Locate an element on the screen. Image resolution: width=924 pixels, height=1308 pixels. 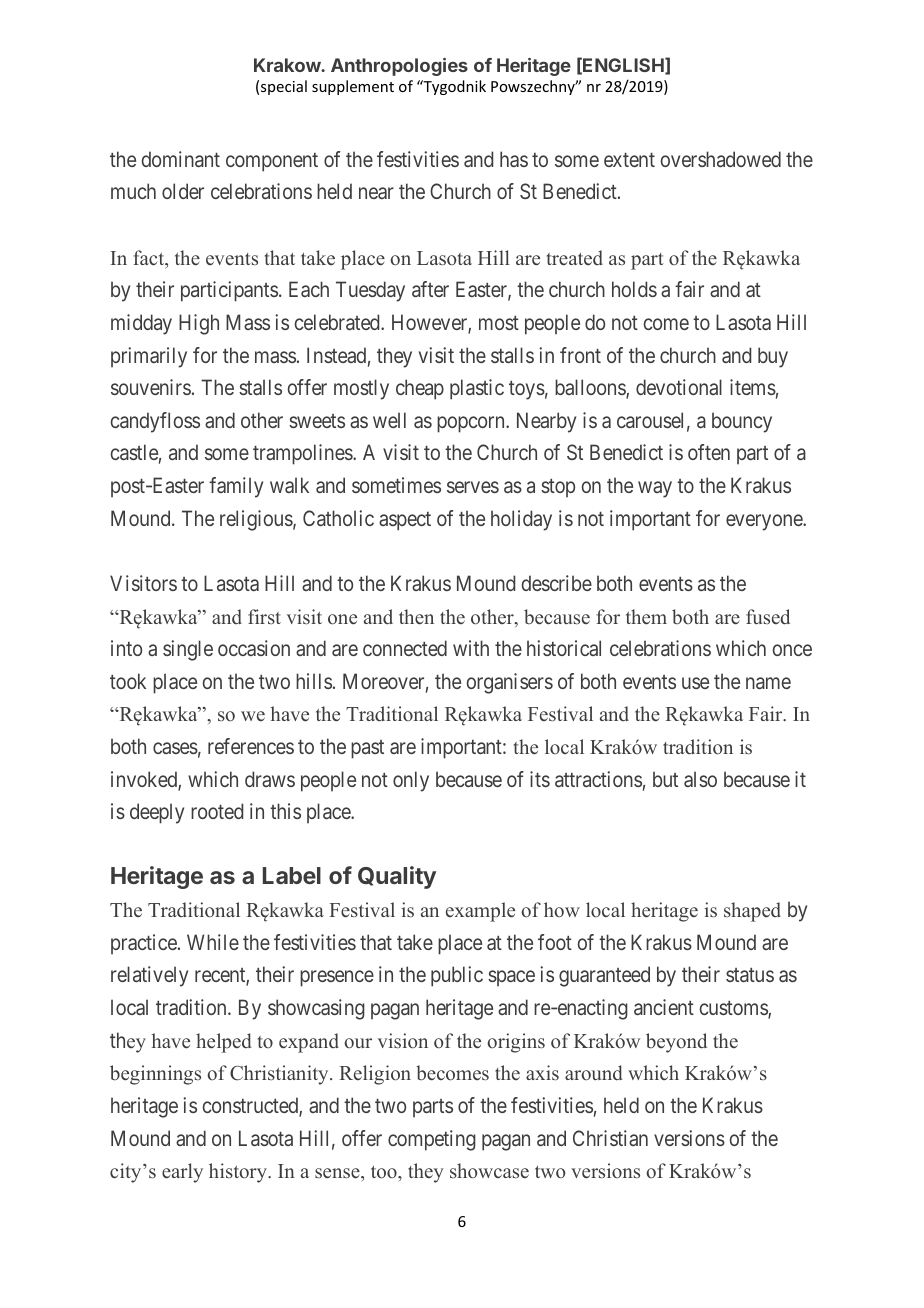
beyond is located at coordinates (676, 1043).
